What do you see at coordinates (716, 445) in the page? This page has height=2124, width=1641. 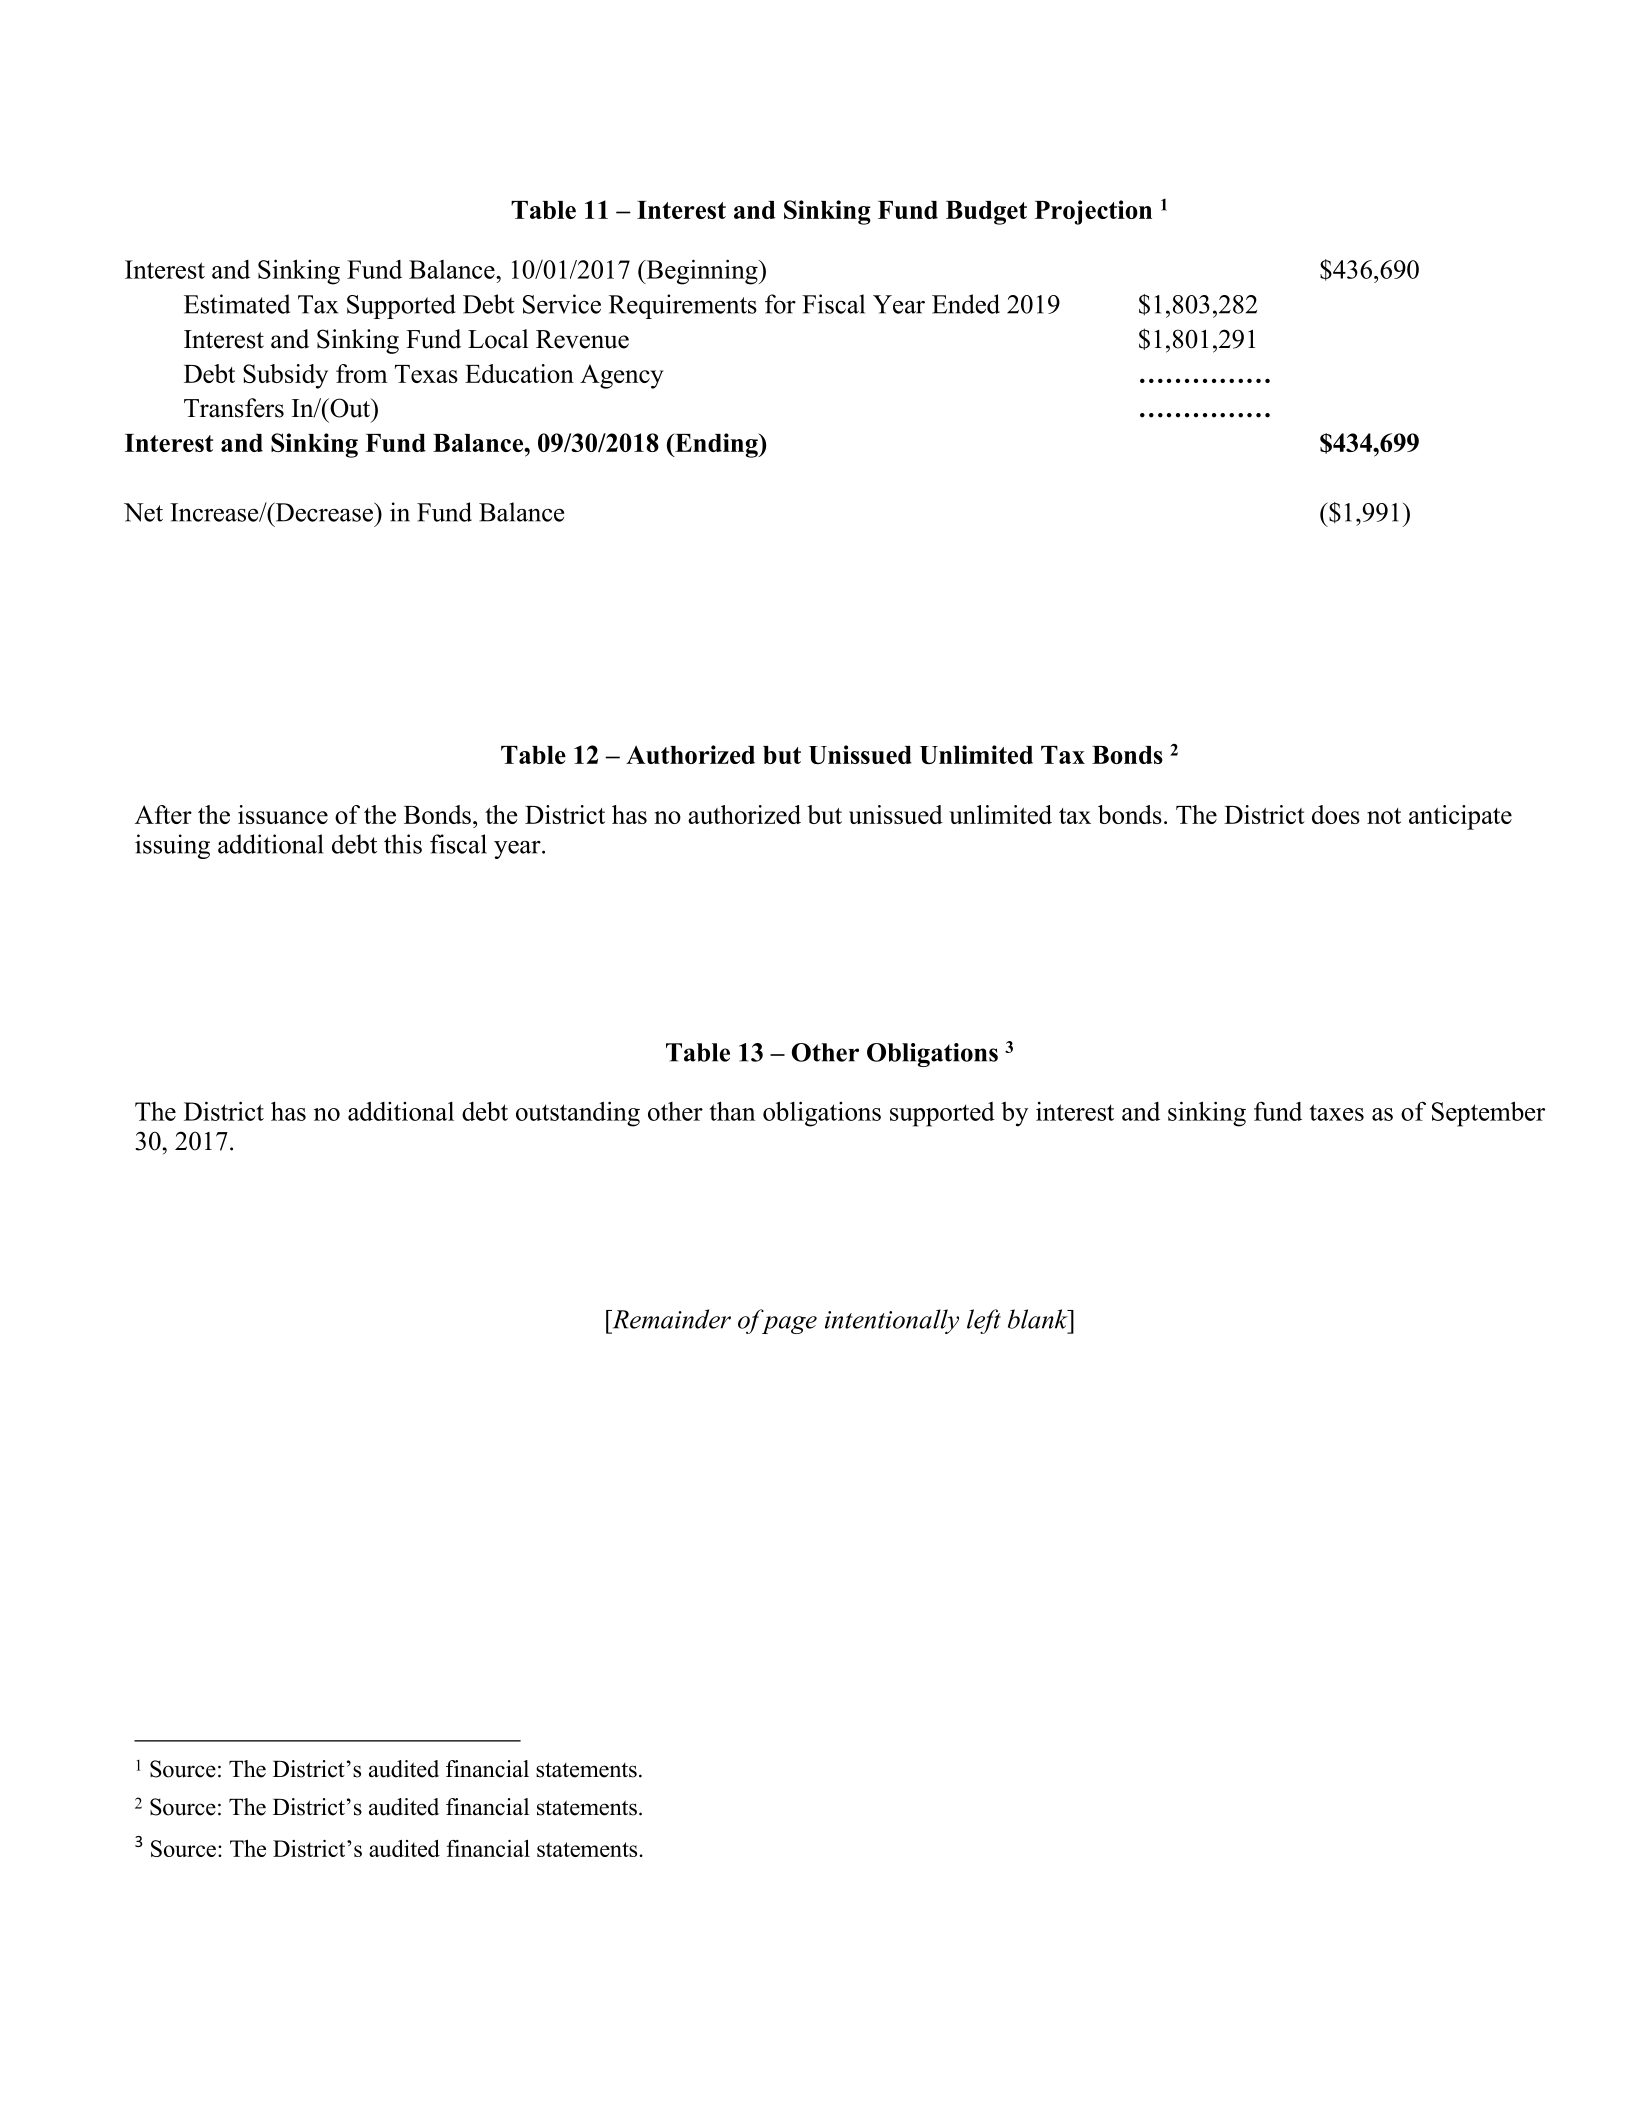 I see `Ending` at bounding box center [716, 445].
